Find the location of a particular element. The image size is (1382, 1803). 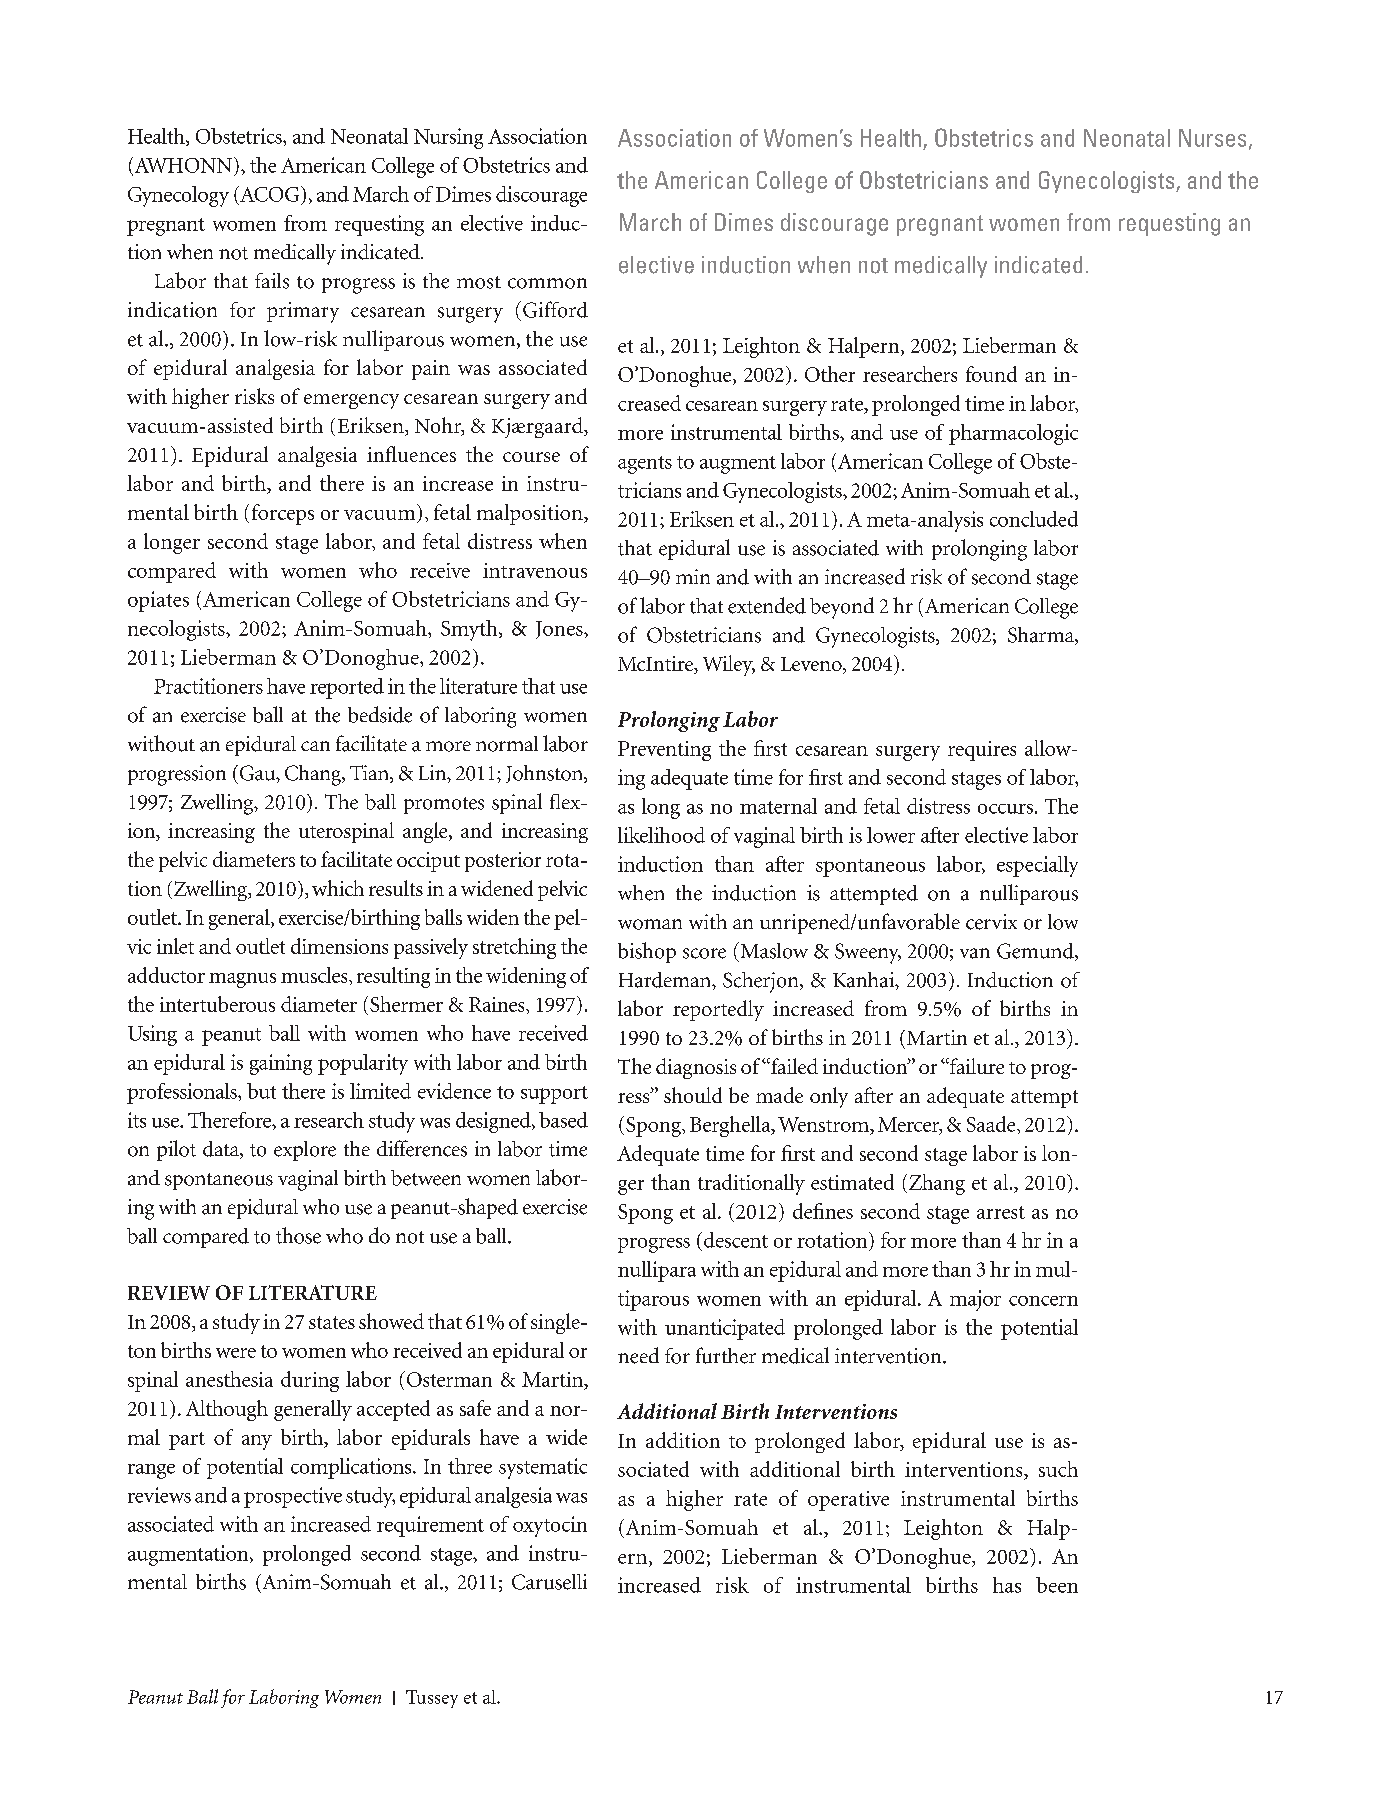

Nurses is located at coordinates (1212, 138).
